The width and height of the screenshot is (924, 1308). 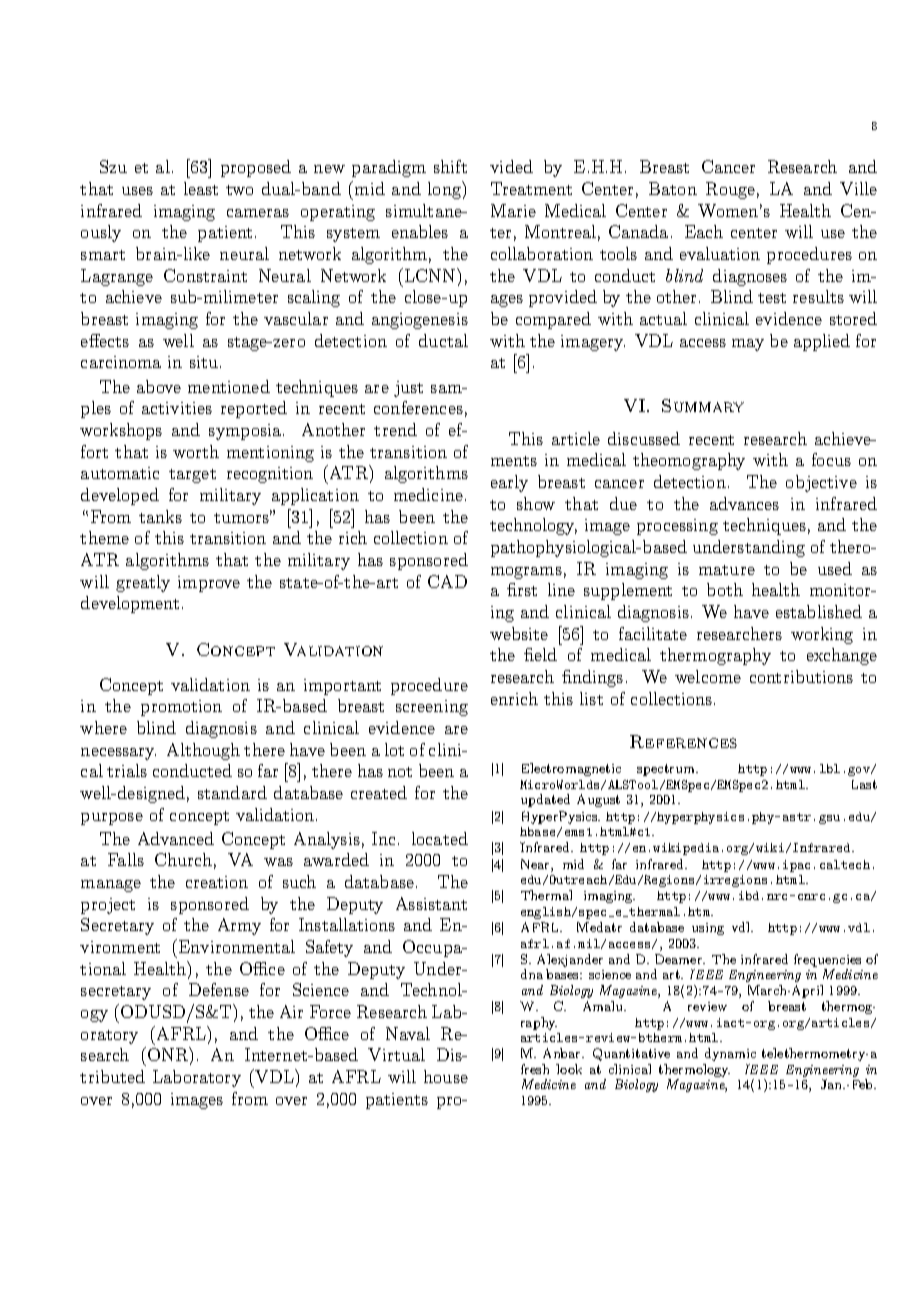 What do you see at coordinates (519, 633) in the screenshot?
I see `website` at bounding box center [519, 633].
